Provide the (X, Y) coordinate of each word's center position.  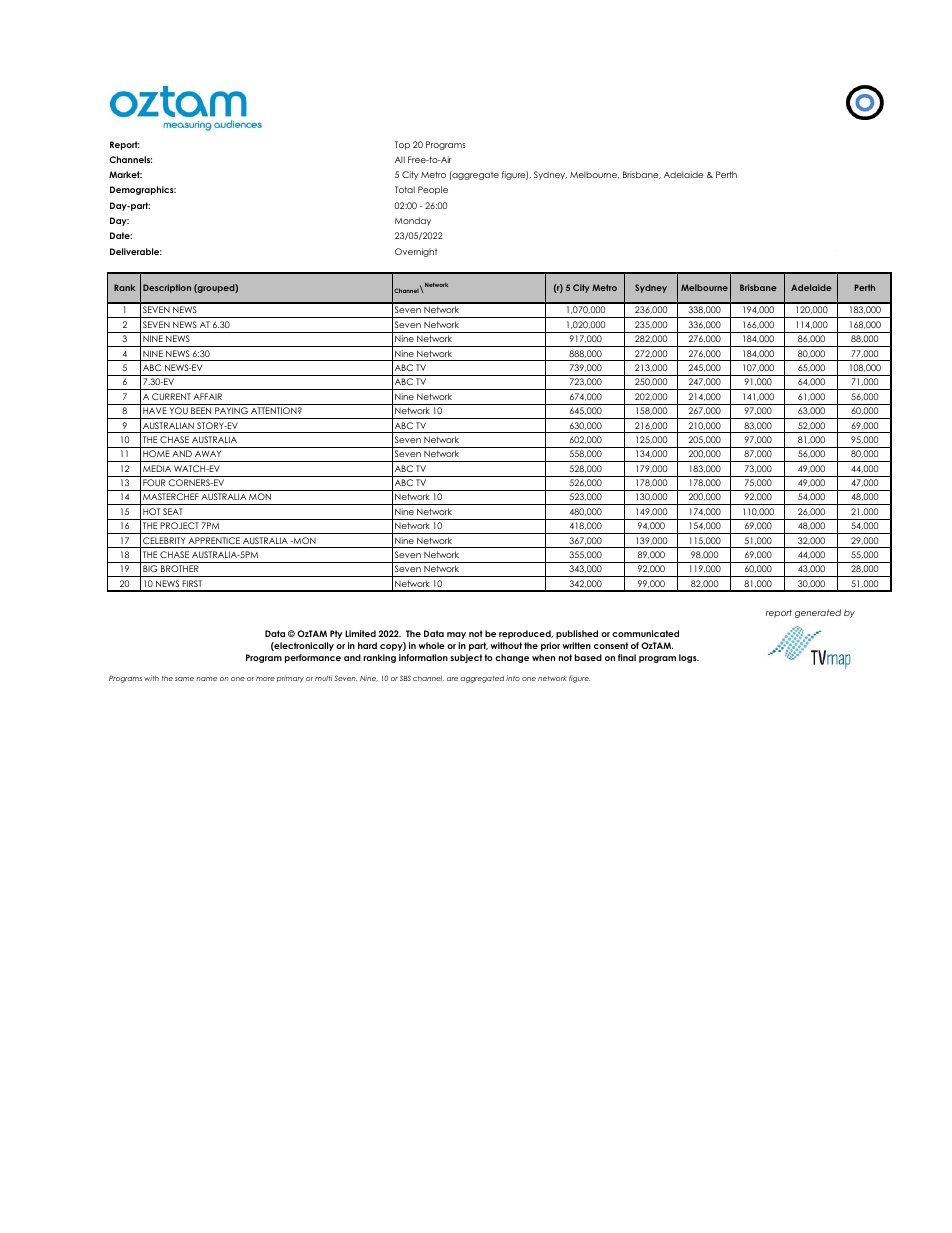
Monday (413, 221)
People (433, 190)
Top (402, 145)
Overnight (416, 252)
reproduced (526, 634)
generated (818, 613)
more (265, 679)
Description (167, 288)
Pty (336, 634)
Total (405, 189)
